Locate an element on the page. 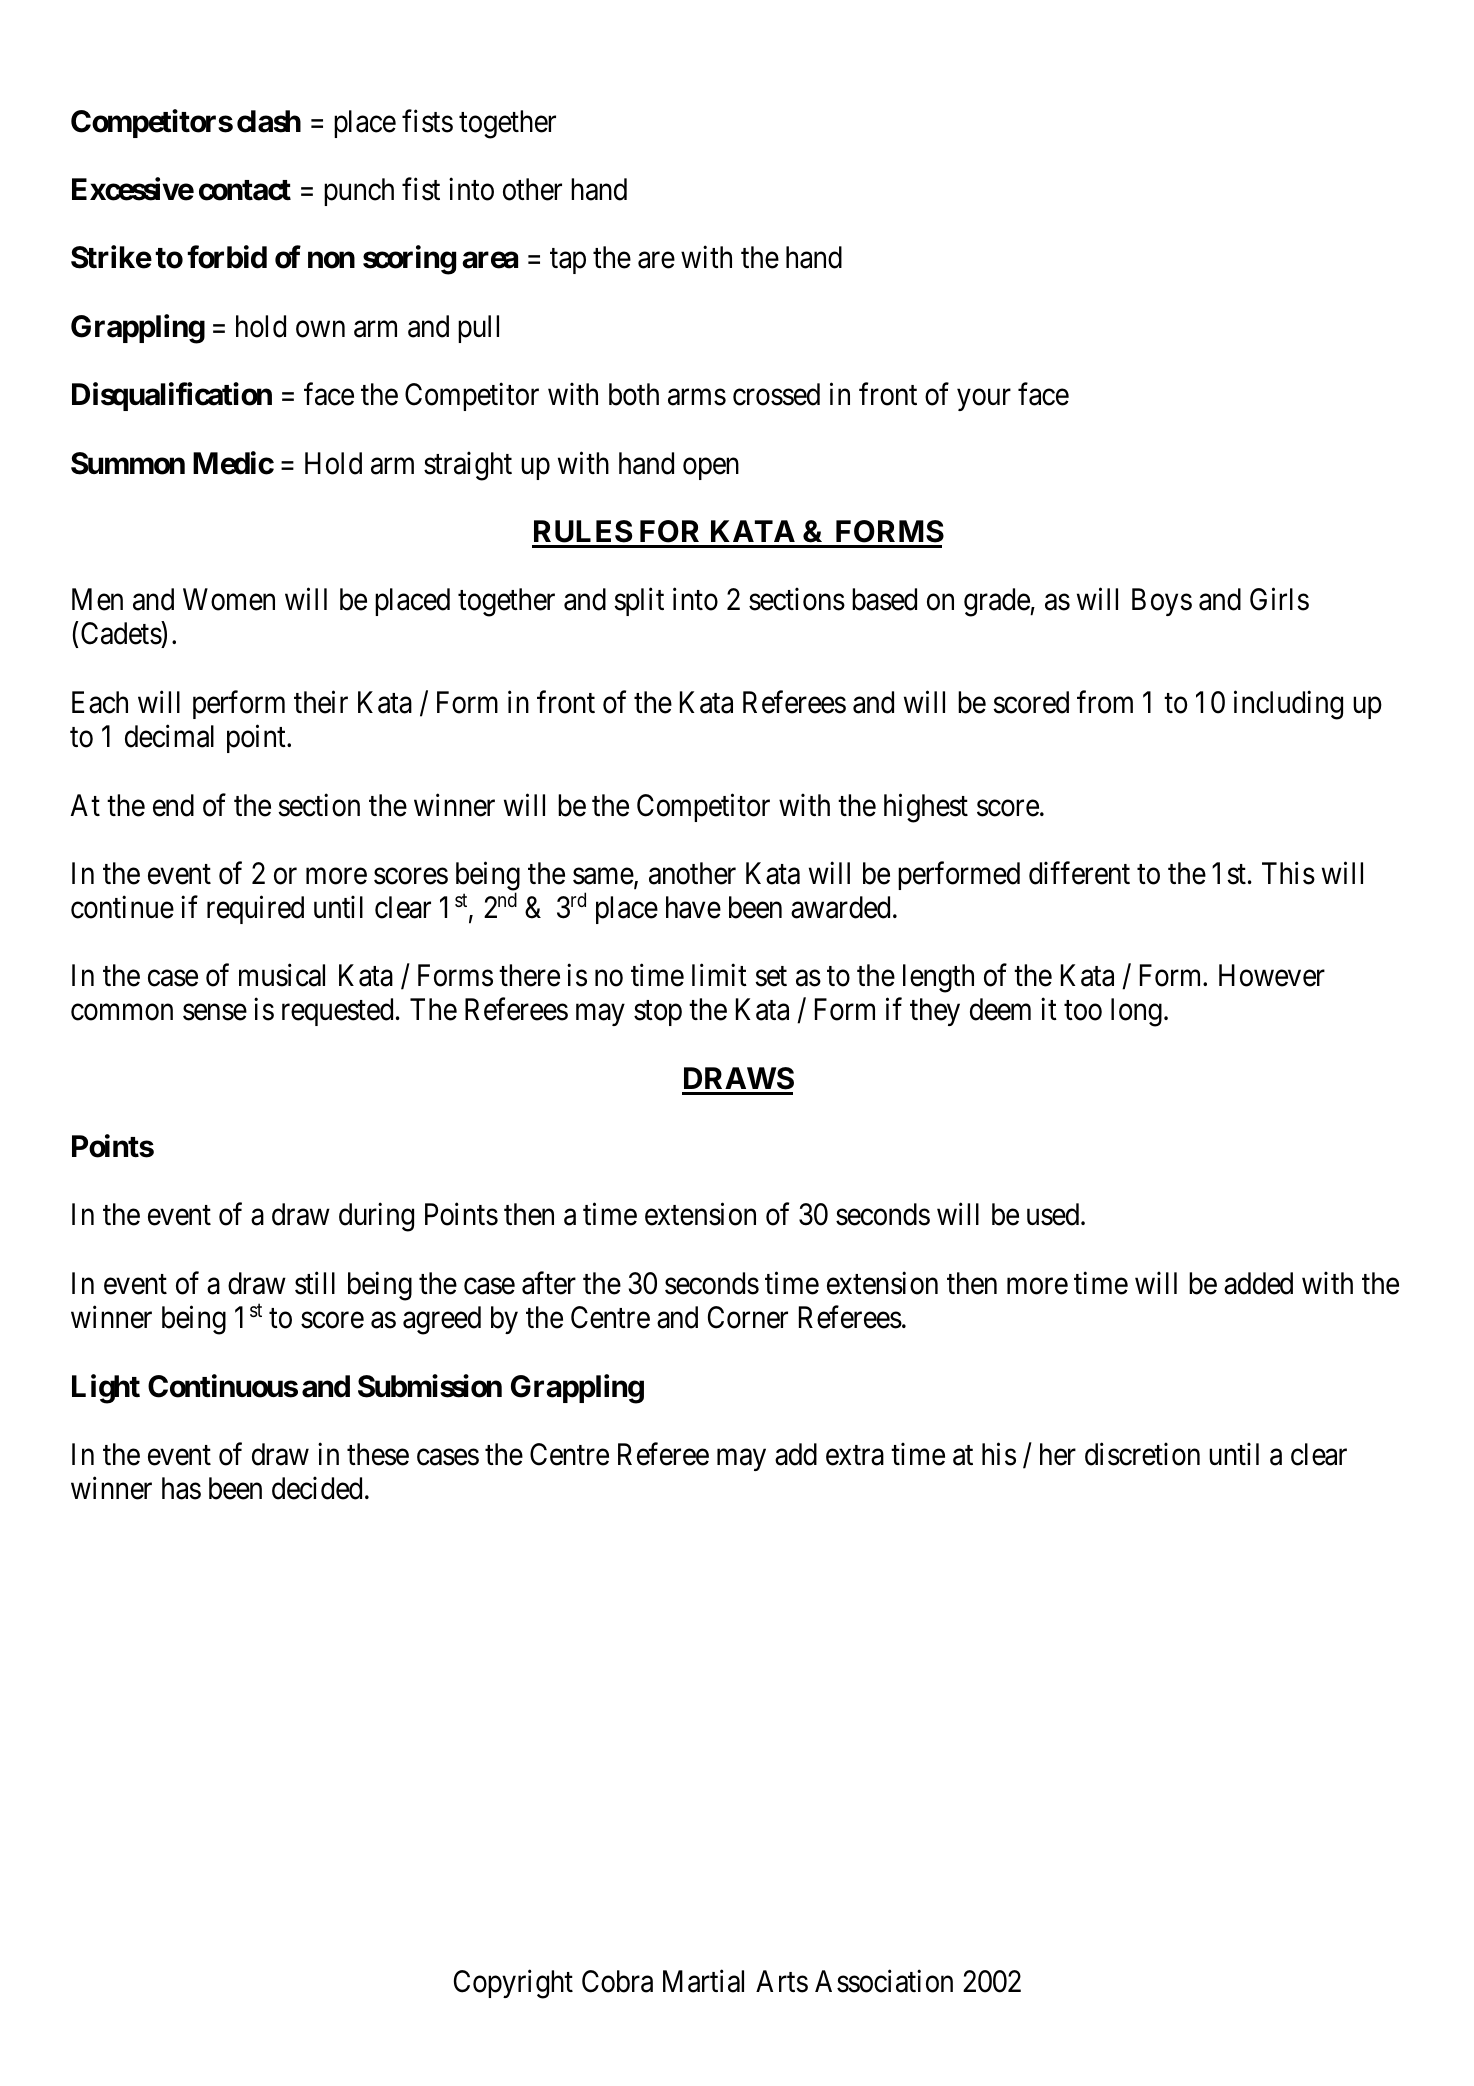 This page has height=2086, width=1474. contact is located at coordinates (245, 190).
